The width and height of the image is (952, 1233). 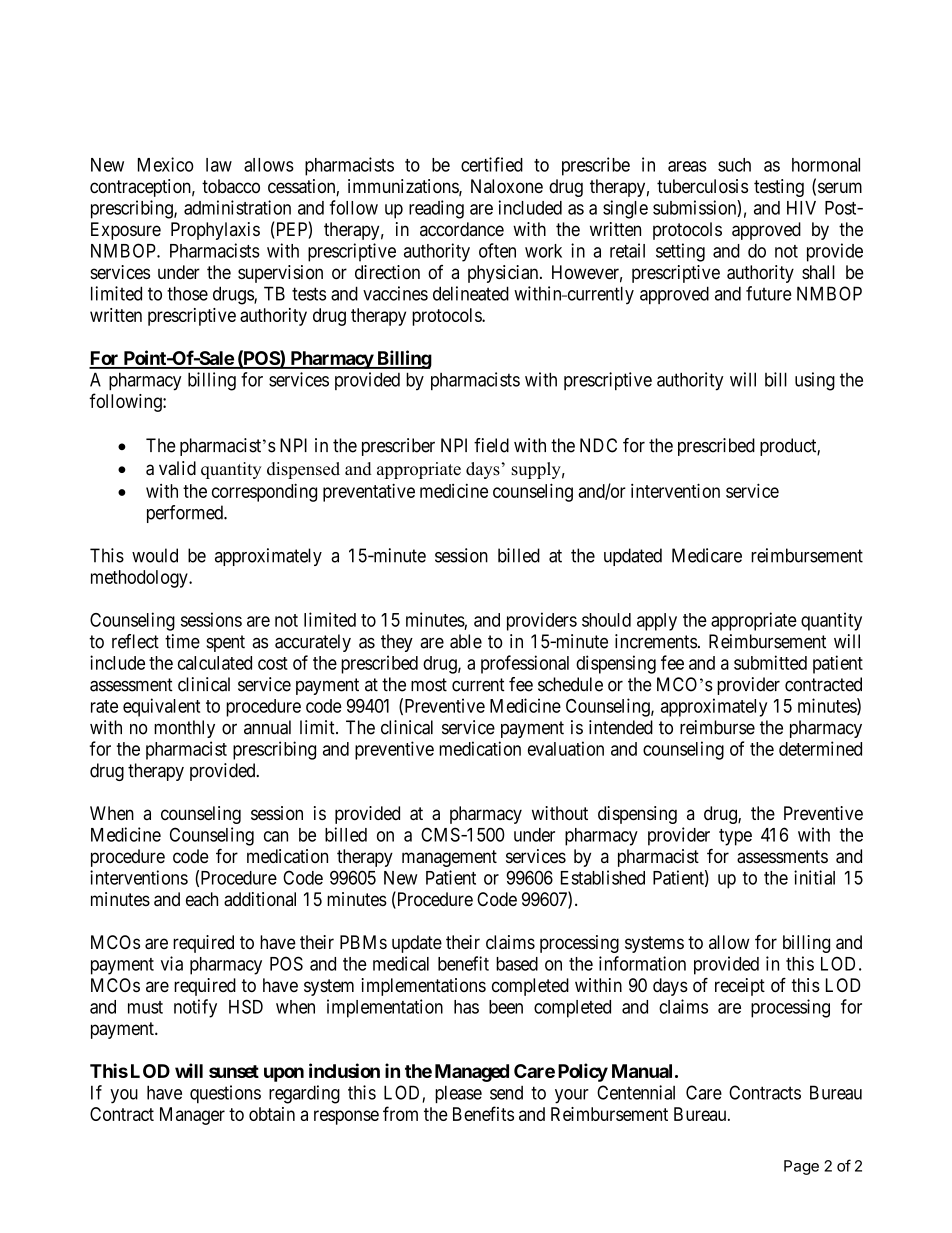 What do you see at coordinates (215, 663) in the image?
I see `calculated` at bounding box center [215, 663].
